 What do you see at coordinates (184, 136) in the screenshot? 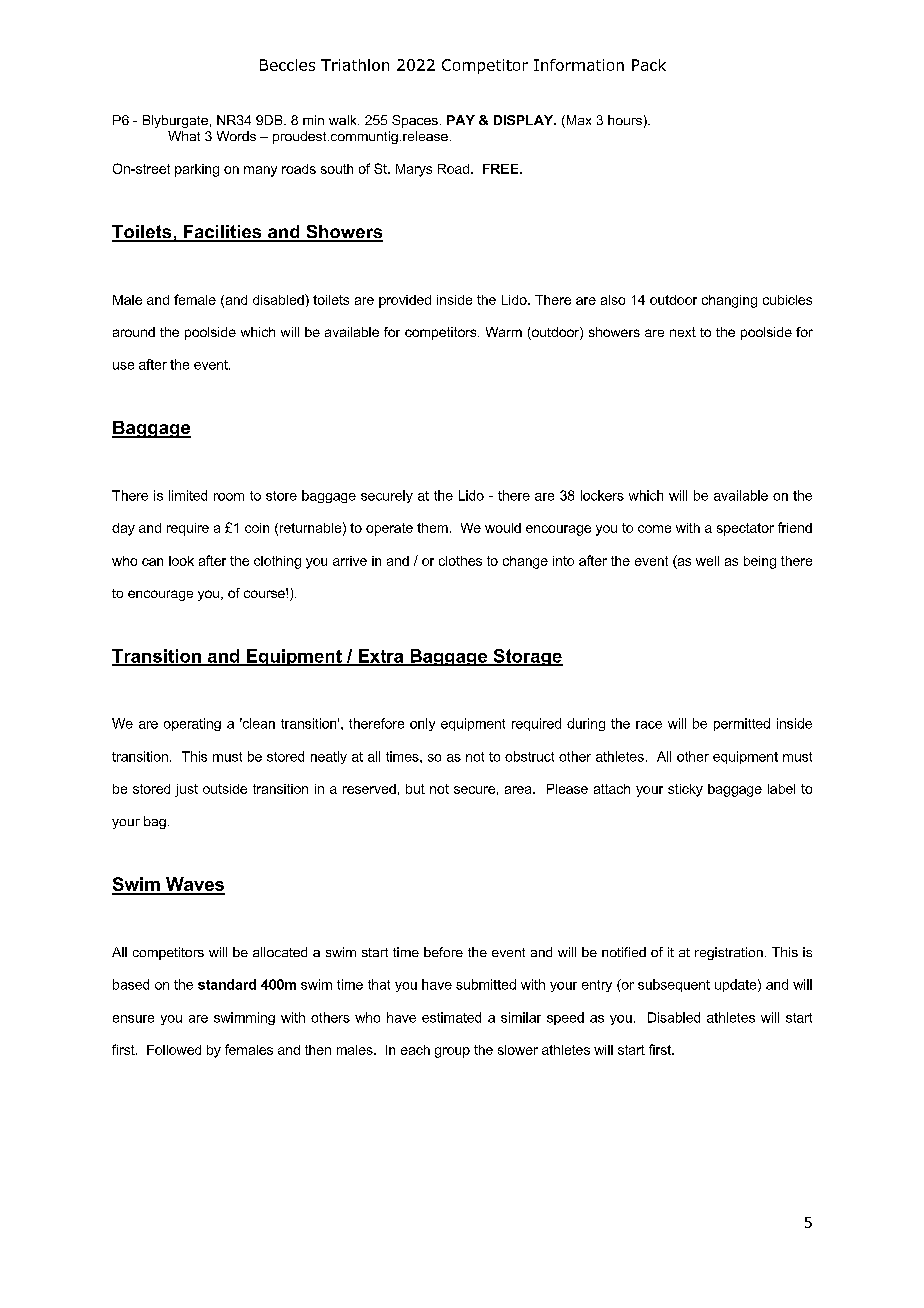
I see `What` at bounding box center [184, 136].
